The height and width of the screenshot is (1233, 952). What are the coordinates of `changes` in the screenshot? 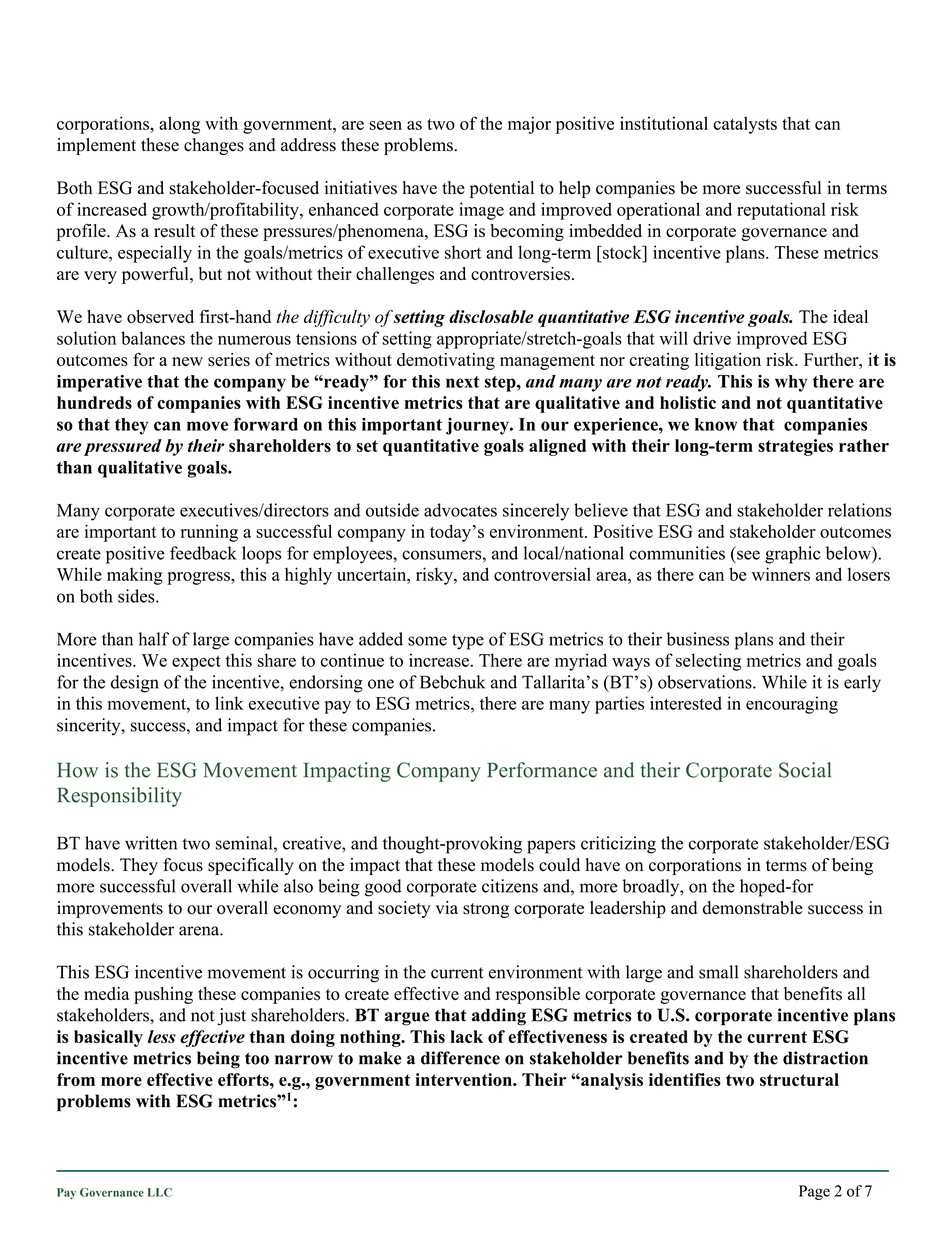 It's located at (214, 146).
